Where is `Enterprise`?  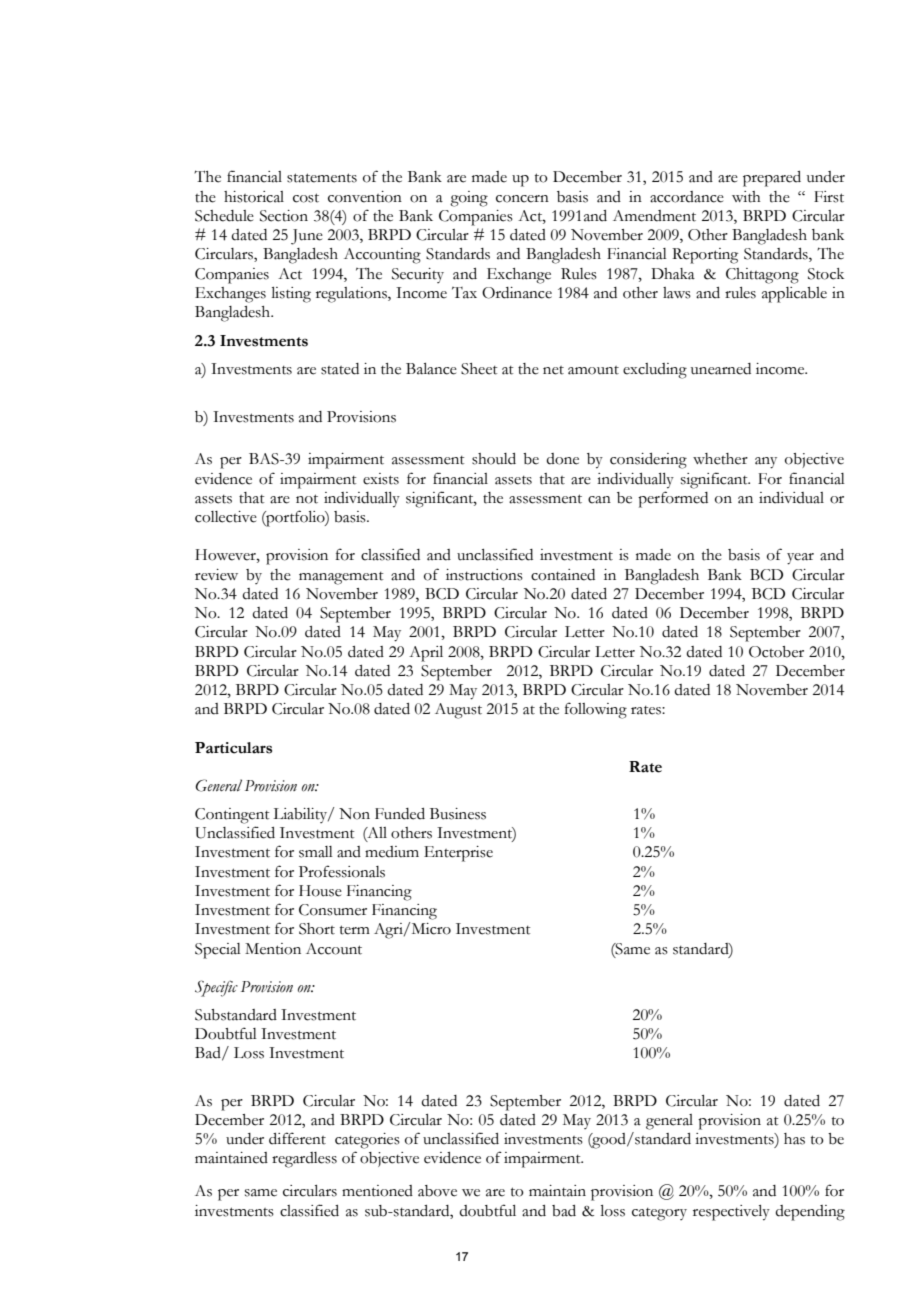
Enterprise is located at coordinates (458, 854).
